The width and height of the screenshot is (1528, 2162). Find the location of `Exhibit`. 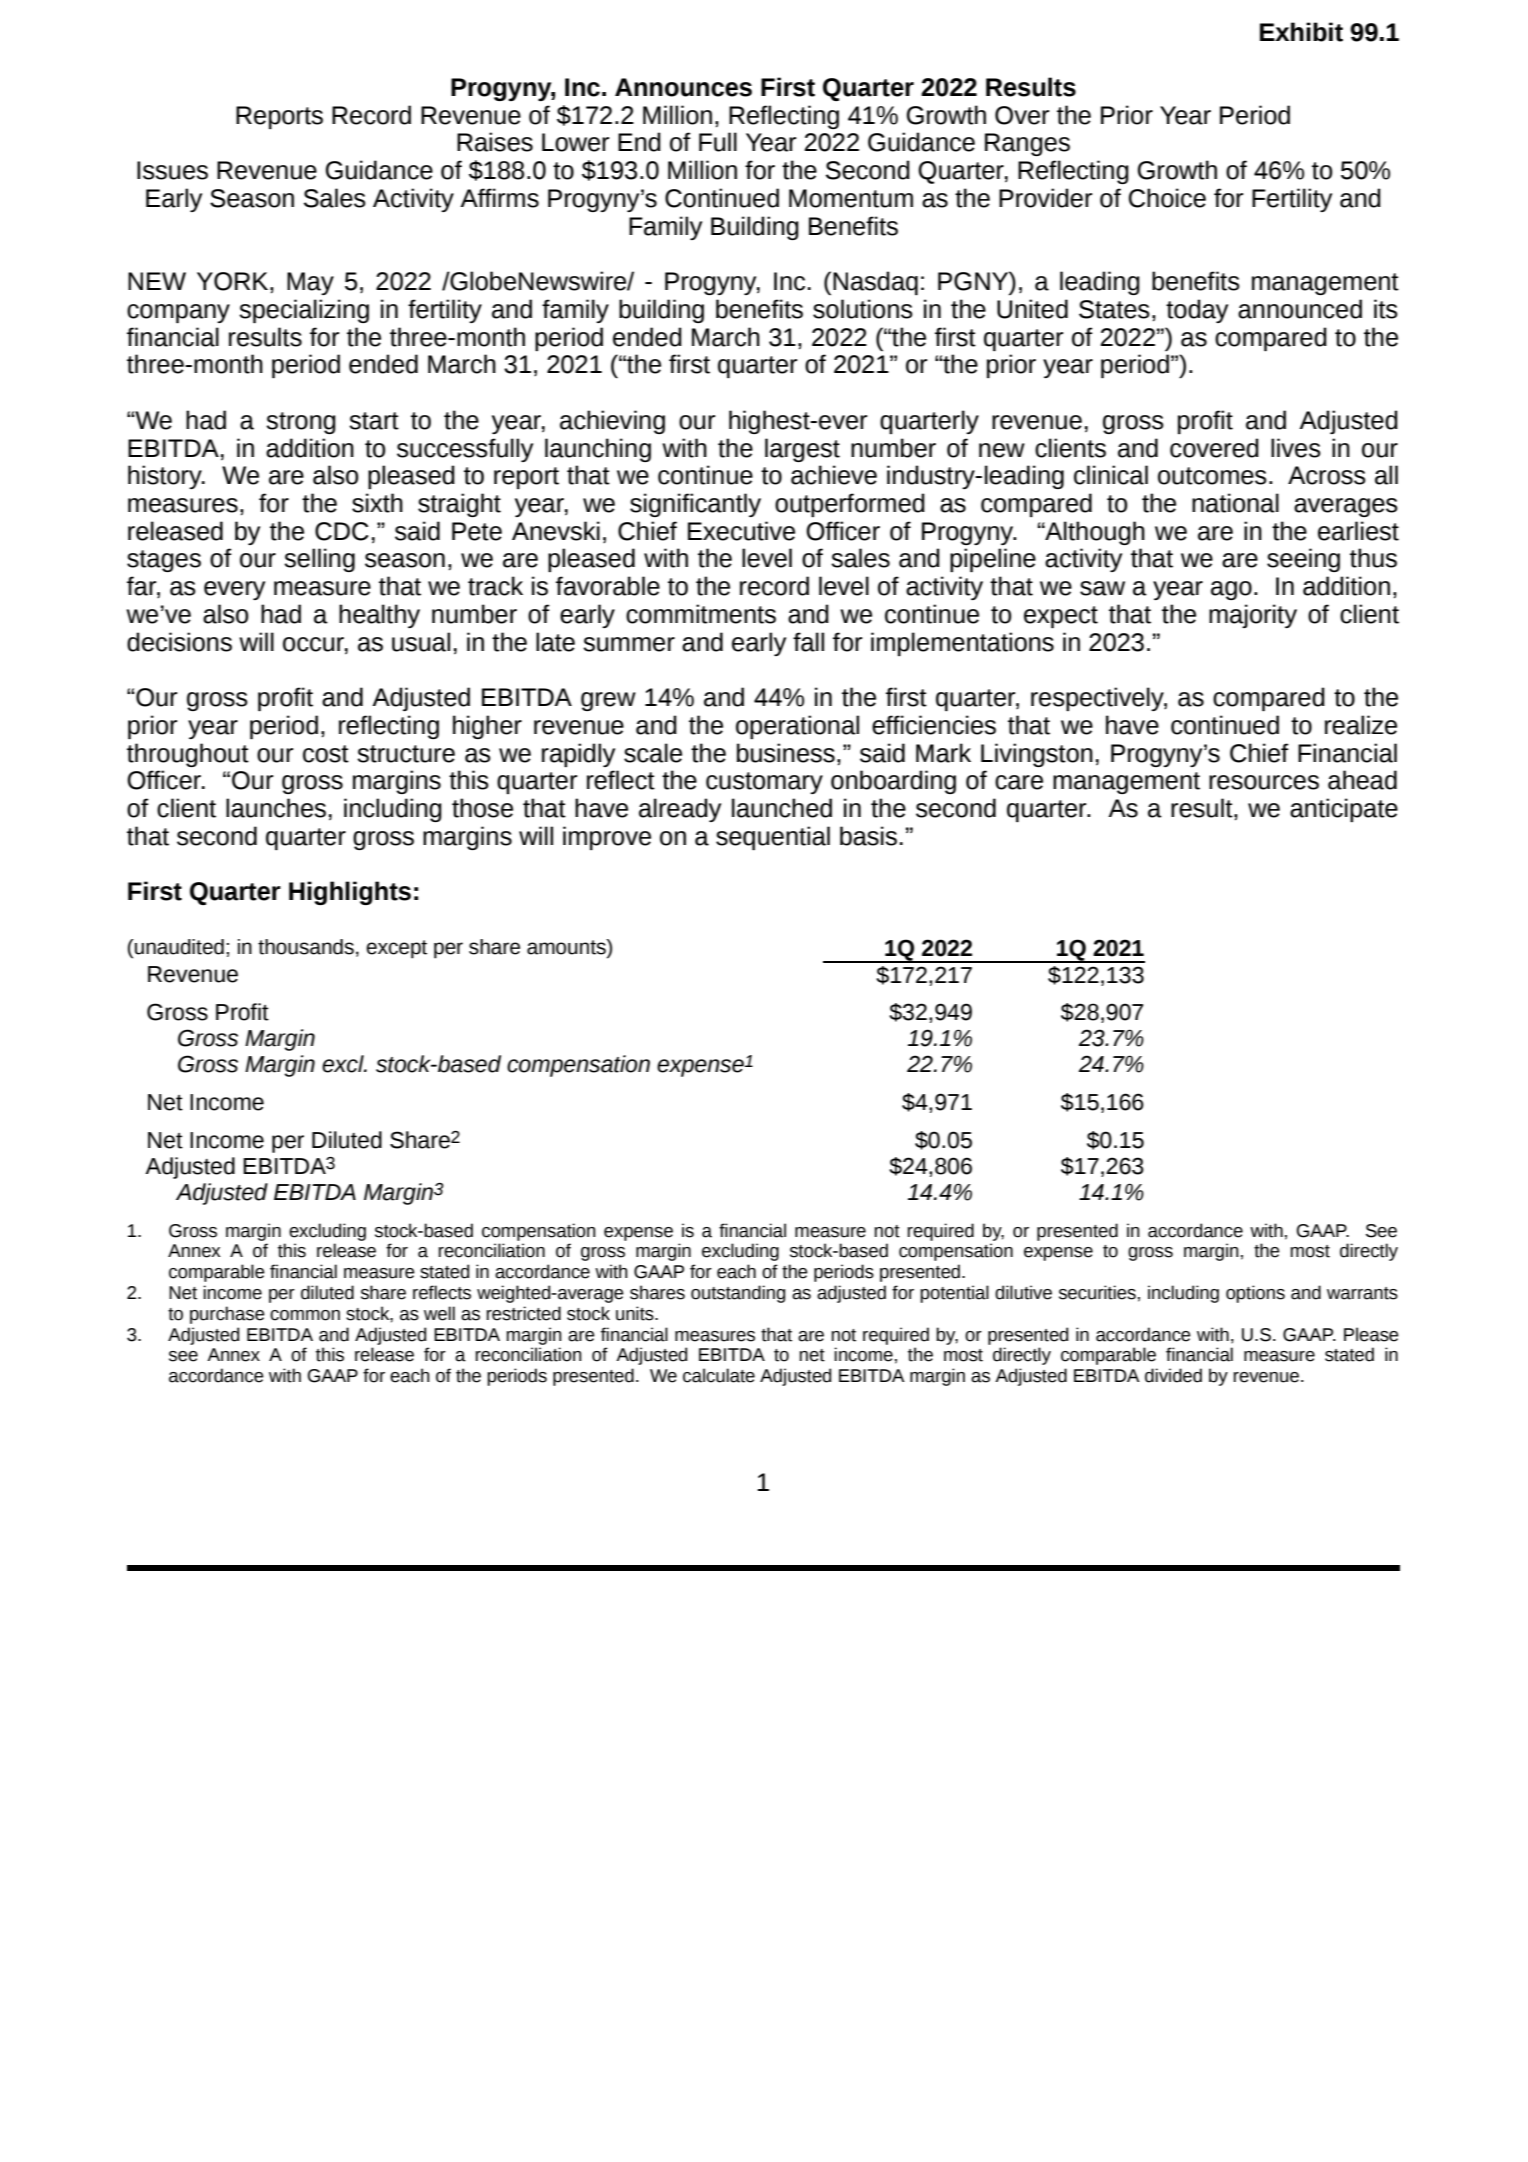

Exhibit is located at coordinates (1301, 32).
